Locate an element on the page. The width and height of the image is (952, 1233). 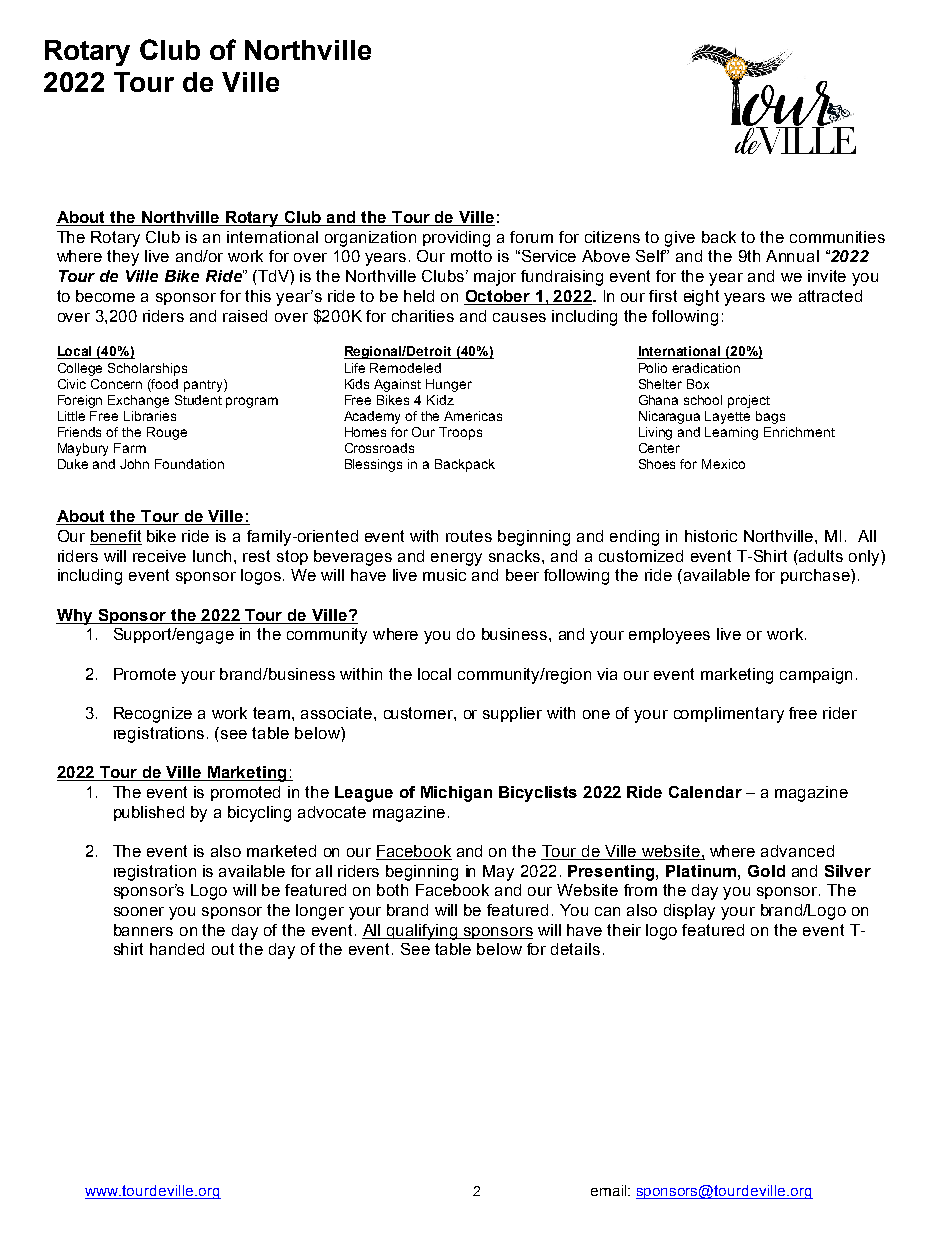
Recognize is located at coordinates (153, 715).
